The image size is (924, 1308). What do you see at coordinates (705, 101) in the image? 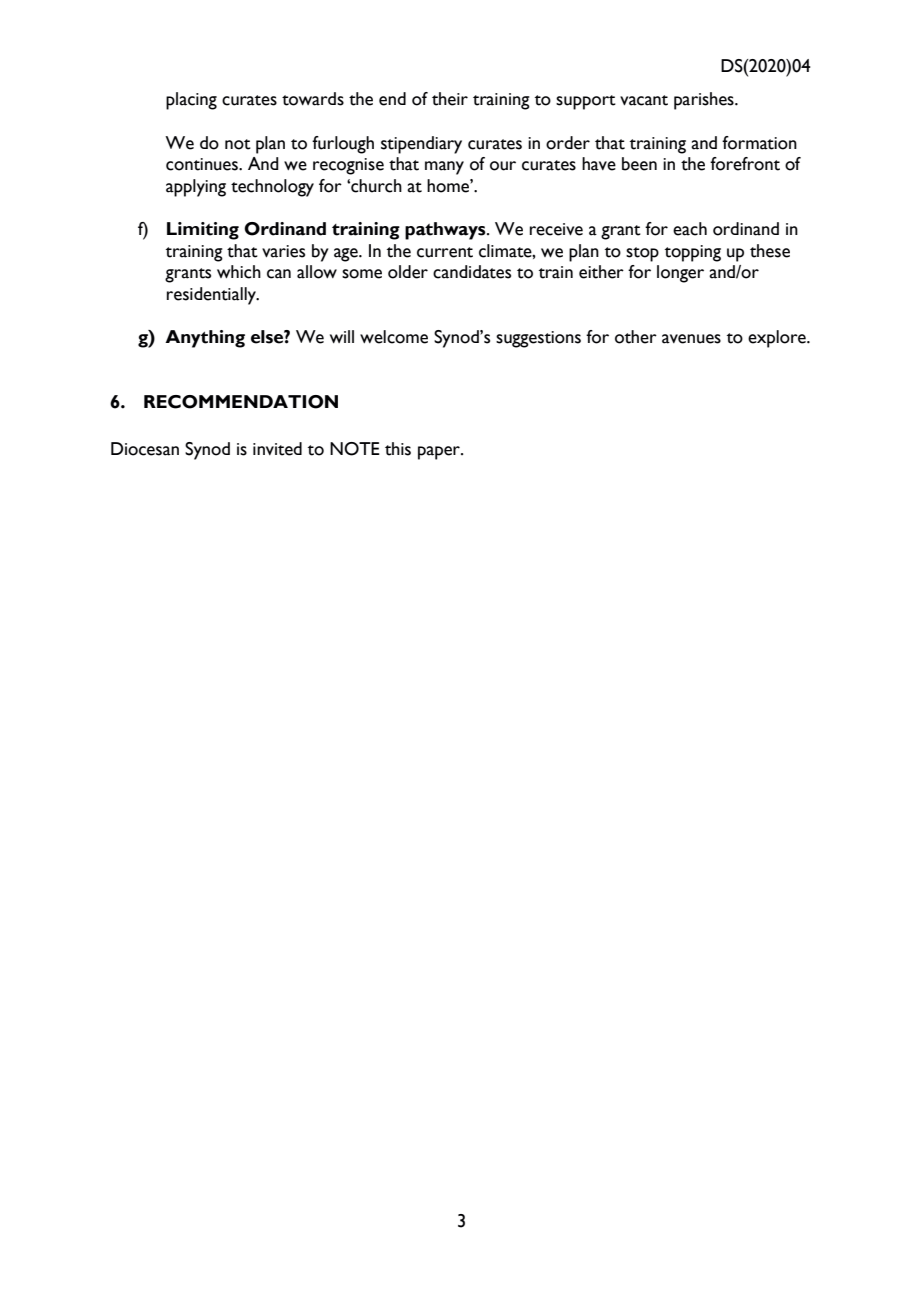
I see `parishes` at bounding box center [705, 101].
